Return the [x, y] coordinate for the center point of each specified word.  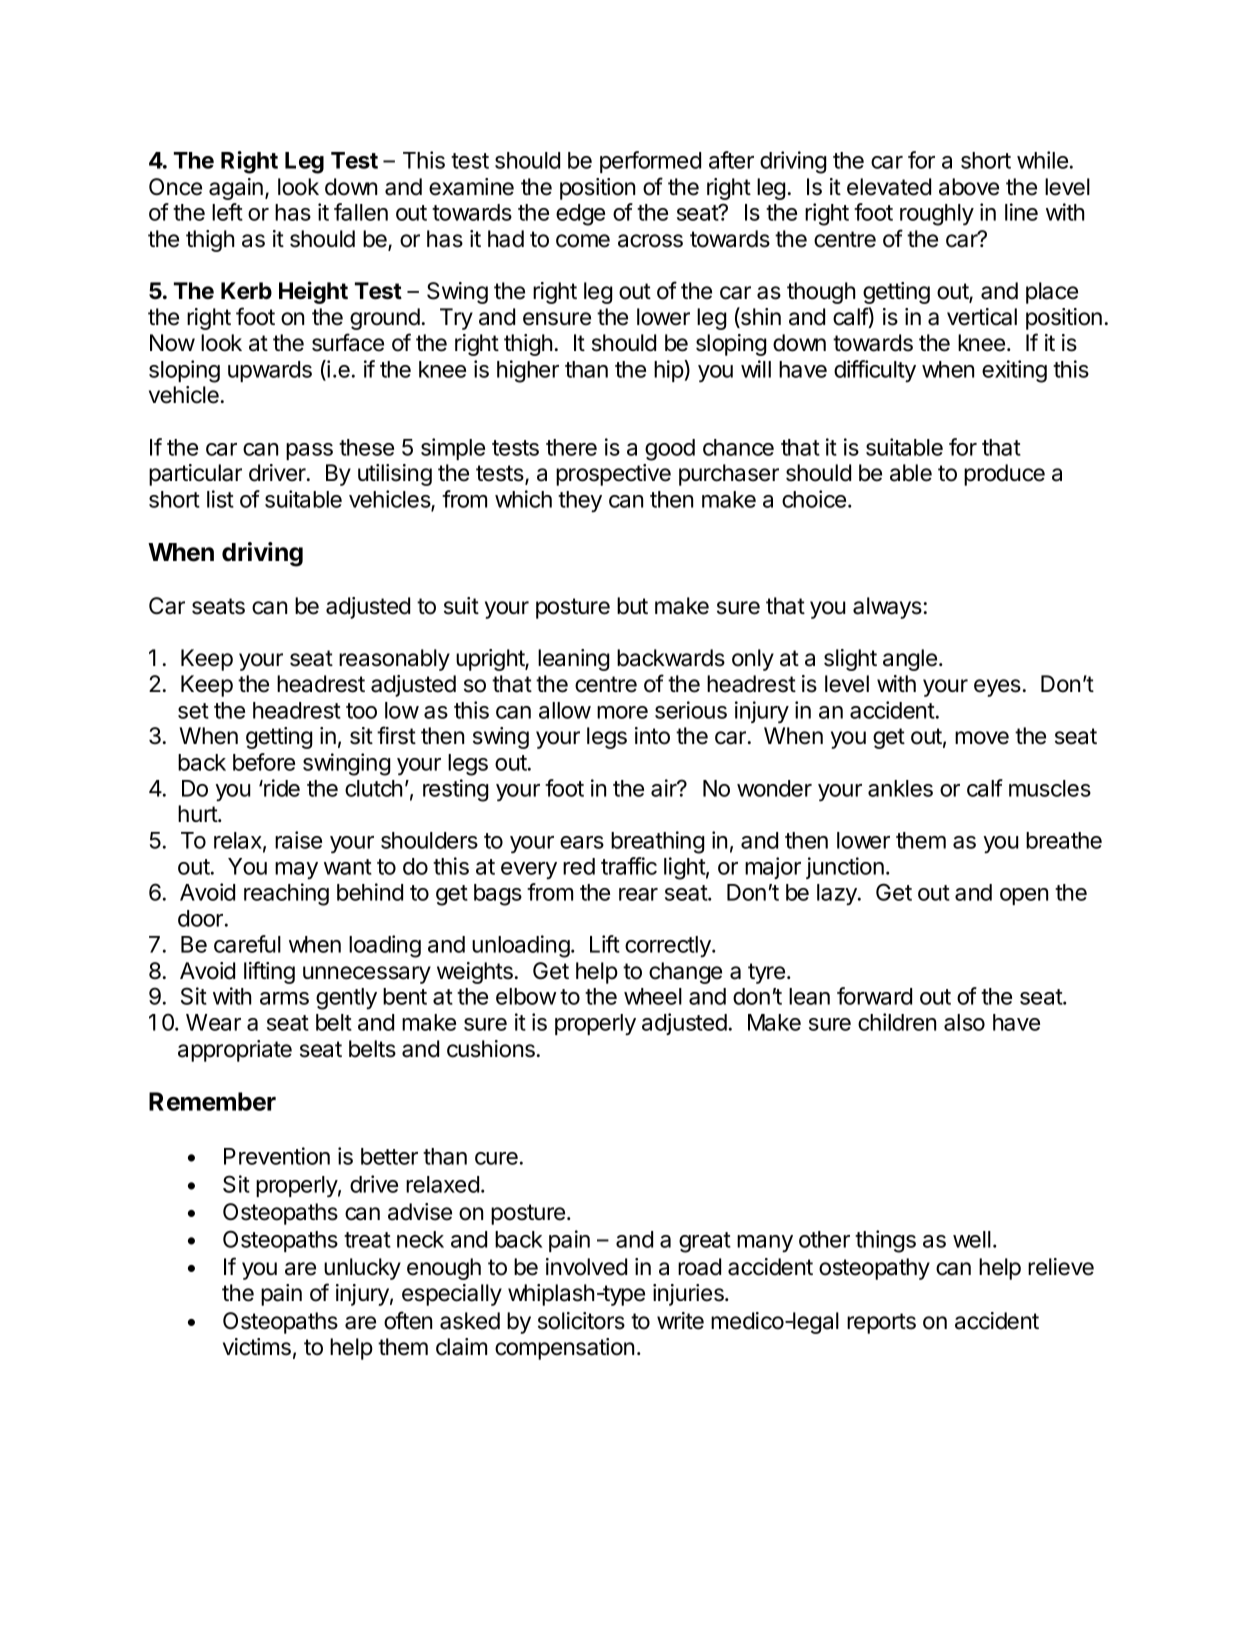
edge [580, 215]
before [264, 762]
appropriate [235, 1051]
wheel [653, 996]
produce [1004, 475]
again [236, 189]
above [969, 187]
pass [309, 451]
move [982, 738]
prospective [613, 475]
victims [257, 1347]
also [964, 1022]
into [652, 736]
